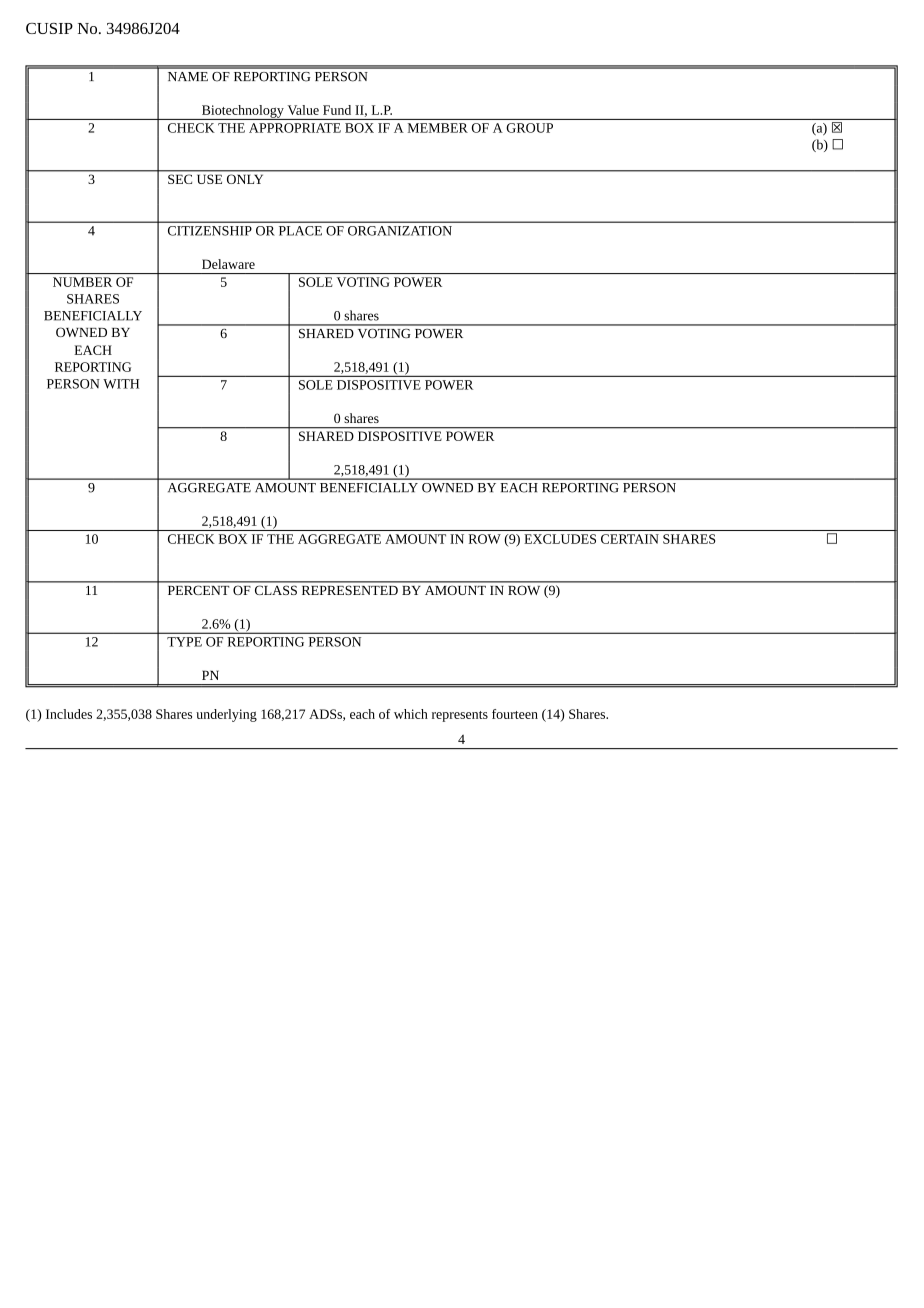  Describe the element at coordinates (228, 264) in the screenshot. I see `Delaware` at that location.
